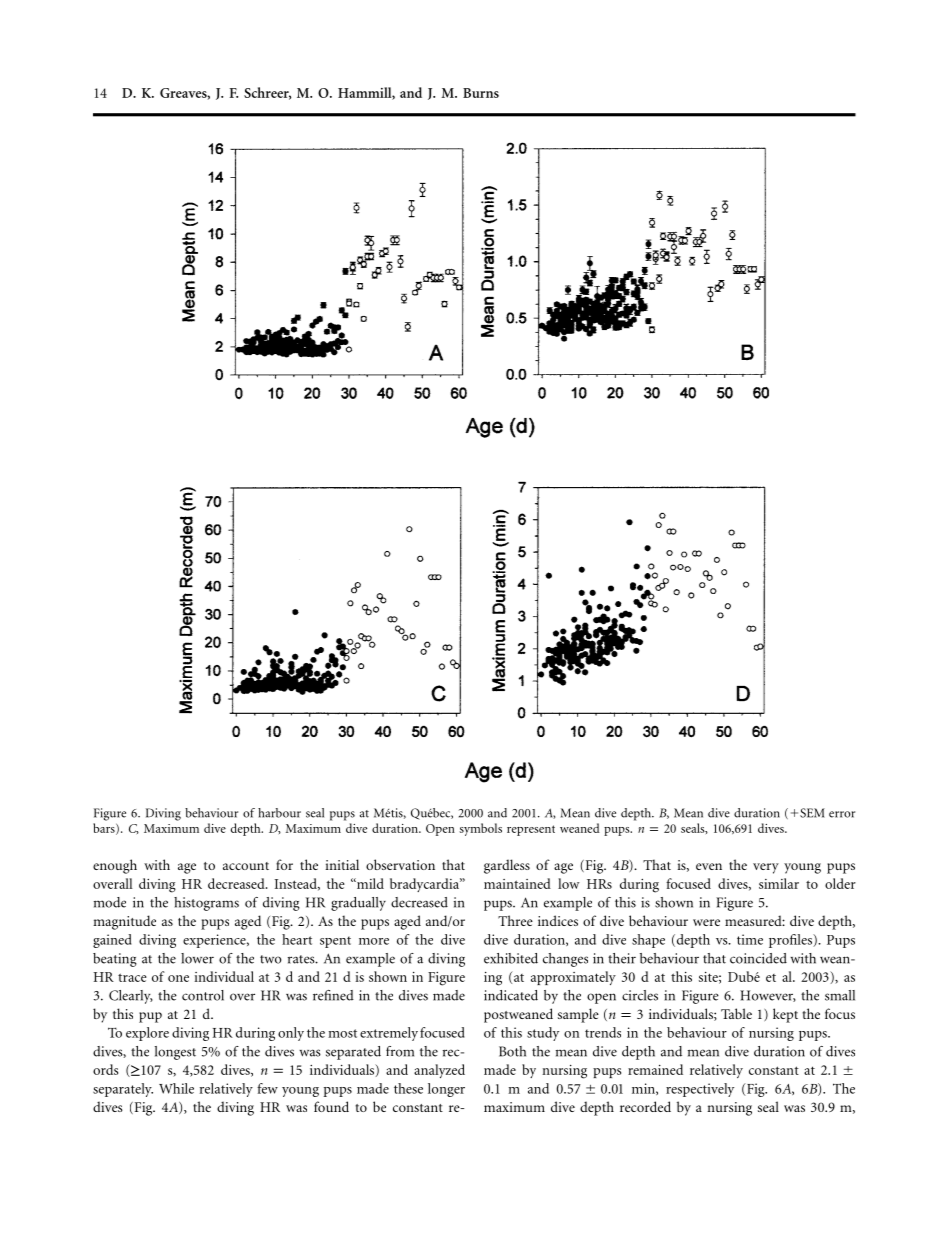 This screenshot has height=1233, width=952. Describe the element at coordinates (284, 864) in the screenshot. I see `for` at that location.
